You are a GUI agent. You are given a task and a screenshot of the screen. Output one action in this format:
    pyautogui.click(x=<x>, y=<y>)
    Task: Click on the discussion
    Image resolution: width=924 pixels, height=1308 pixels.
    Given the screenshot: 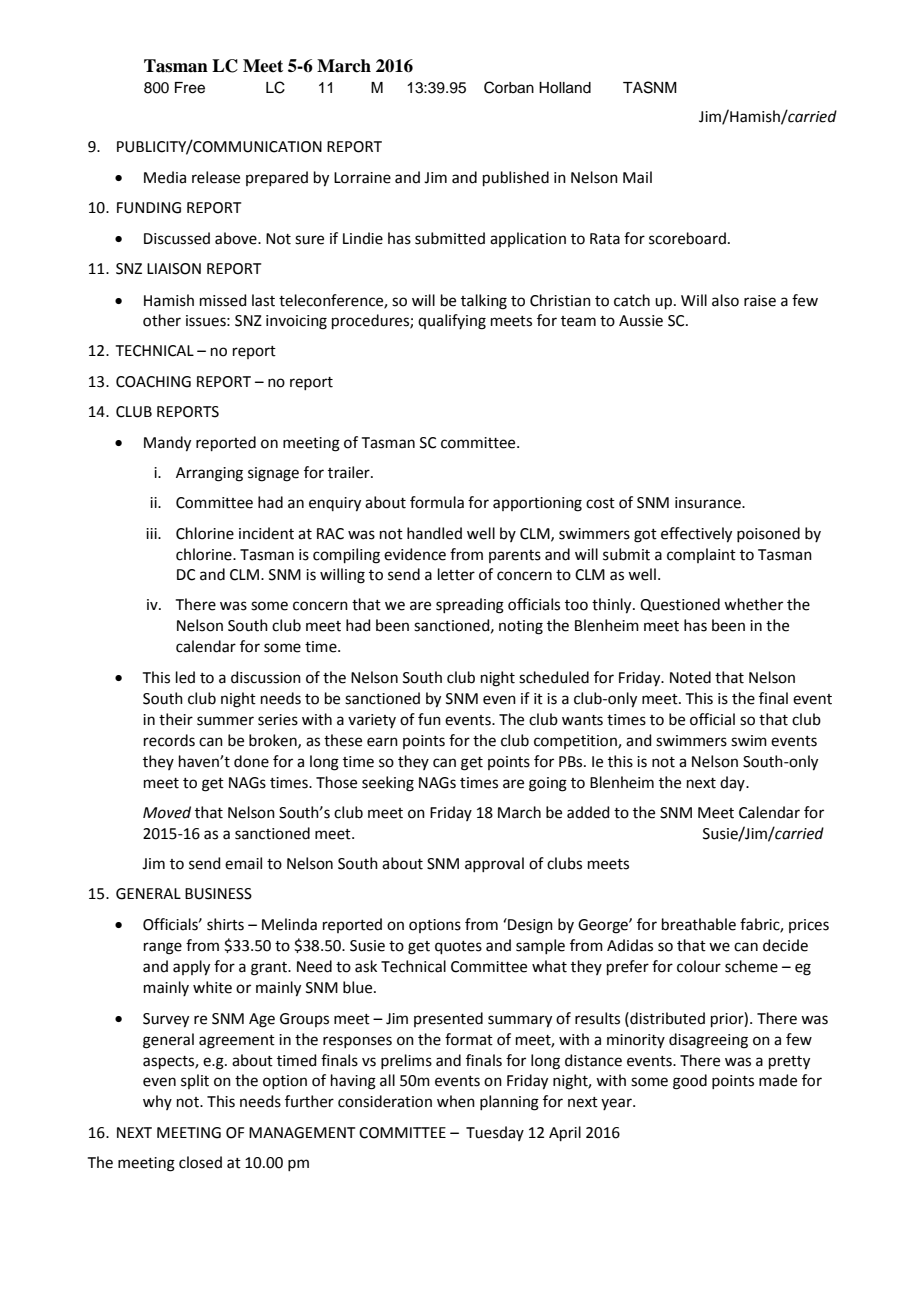 What is the action you would take?
    pyautogui.click(x=266, y=677)
